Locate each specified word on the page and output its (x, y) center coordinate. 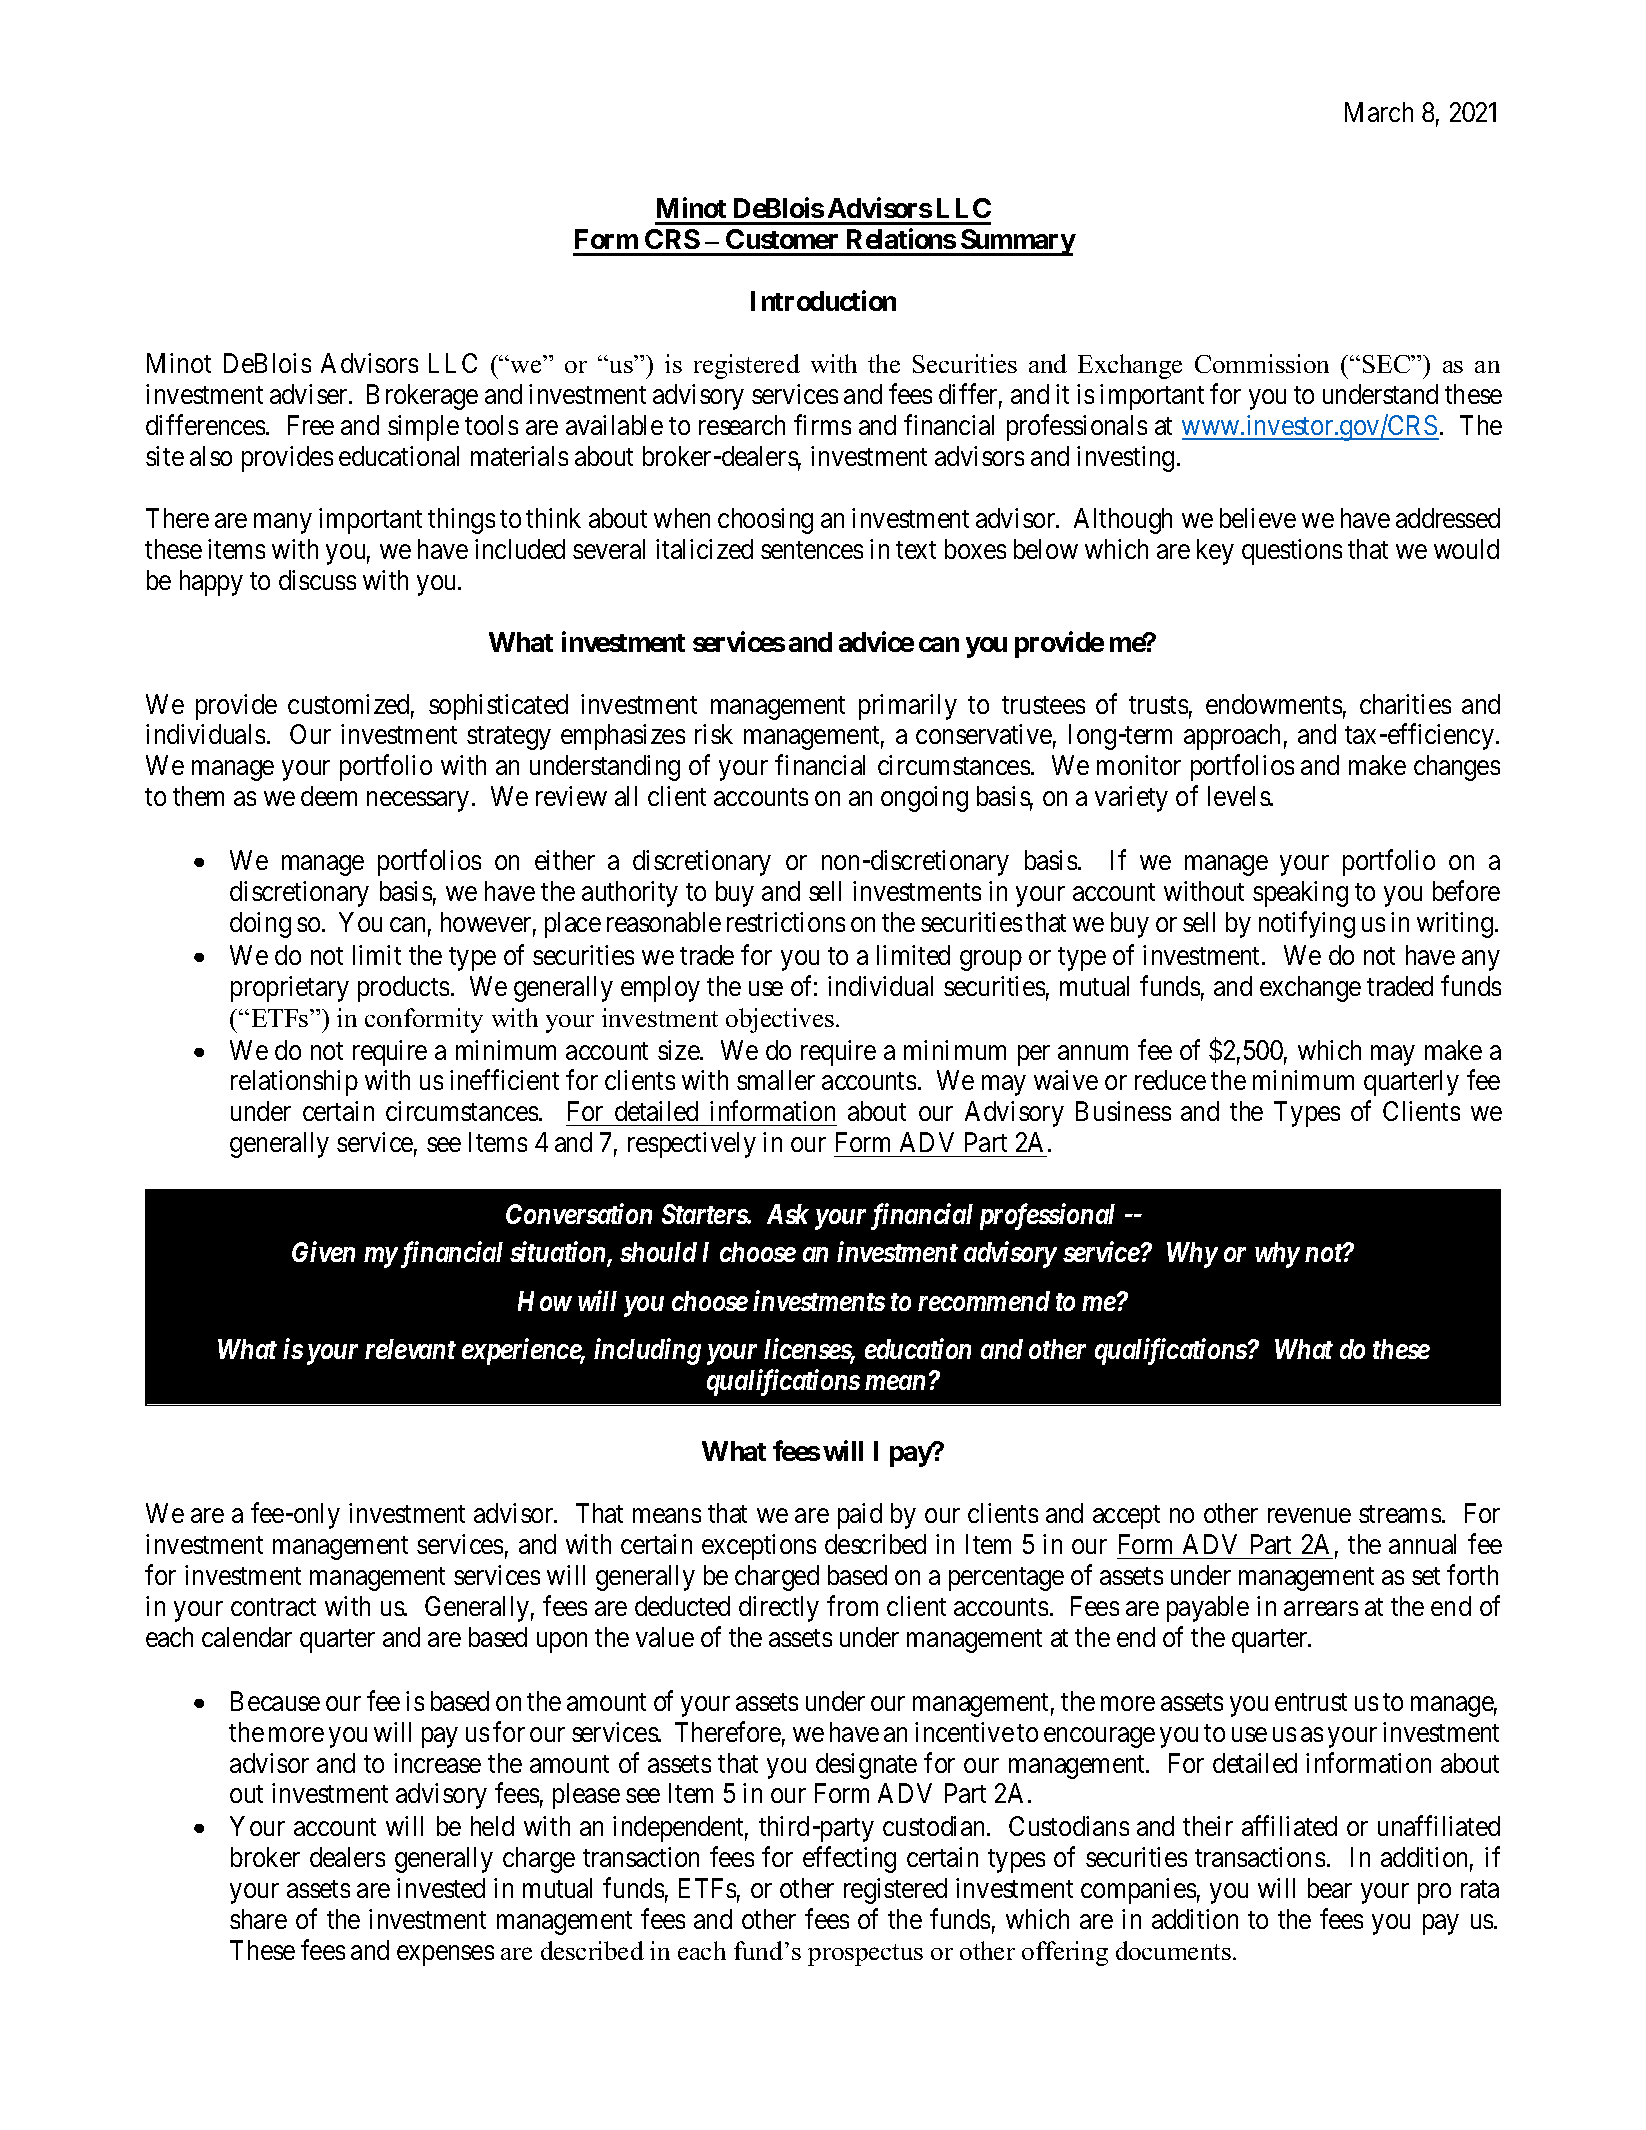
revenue (1309, 1516)
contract (273, 1607)
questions (1292, 552)
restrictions (786, 922)
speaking (1300, 894)
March (1379, 112)
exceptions (759, 1547)
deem (329, 796)
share (258, 1919)
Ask (788, 1214)
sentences (812, 550)
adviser (310, 394)
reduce (1170, 1080)
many (283, 523)
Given (323, 1252)
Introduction (823, 301)
